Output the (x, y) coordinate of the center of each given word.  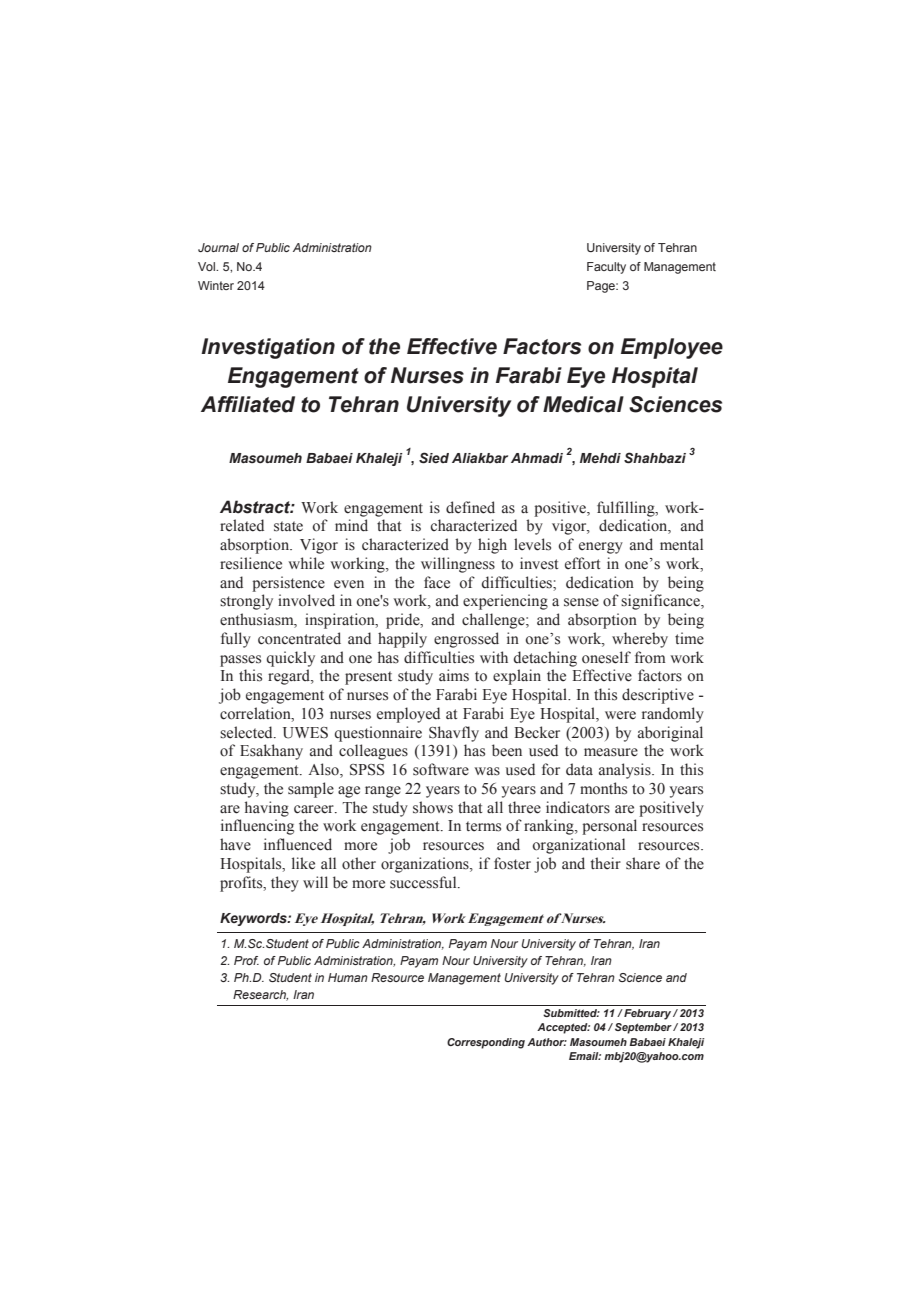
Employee (672, 348)
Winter (216, 285)
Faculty (606, 268)
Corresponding (486, 1043)
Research (260, 995)
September (644, 1028)
